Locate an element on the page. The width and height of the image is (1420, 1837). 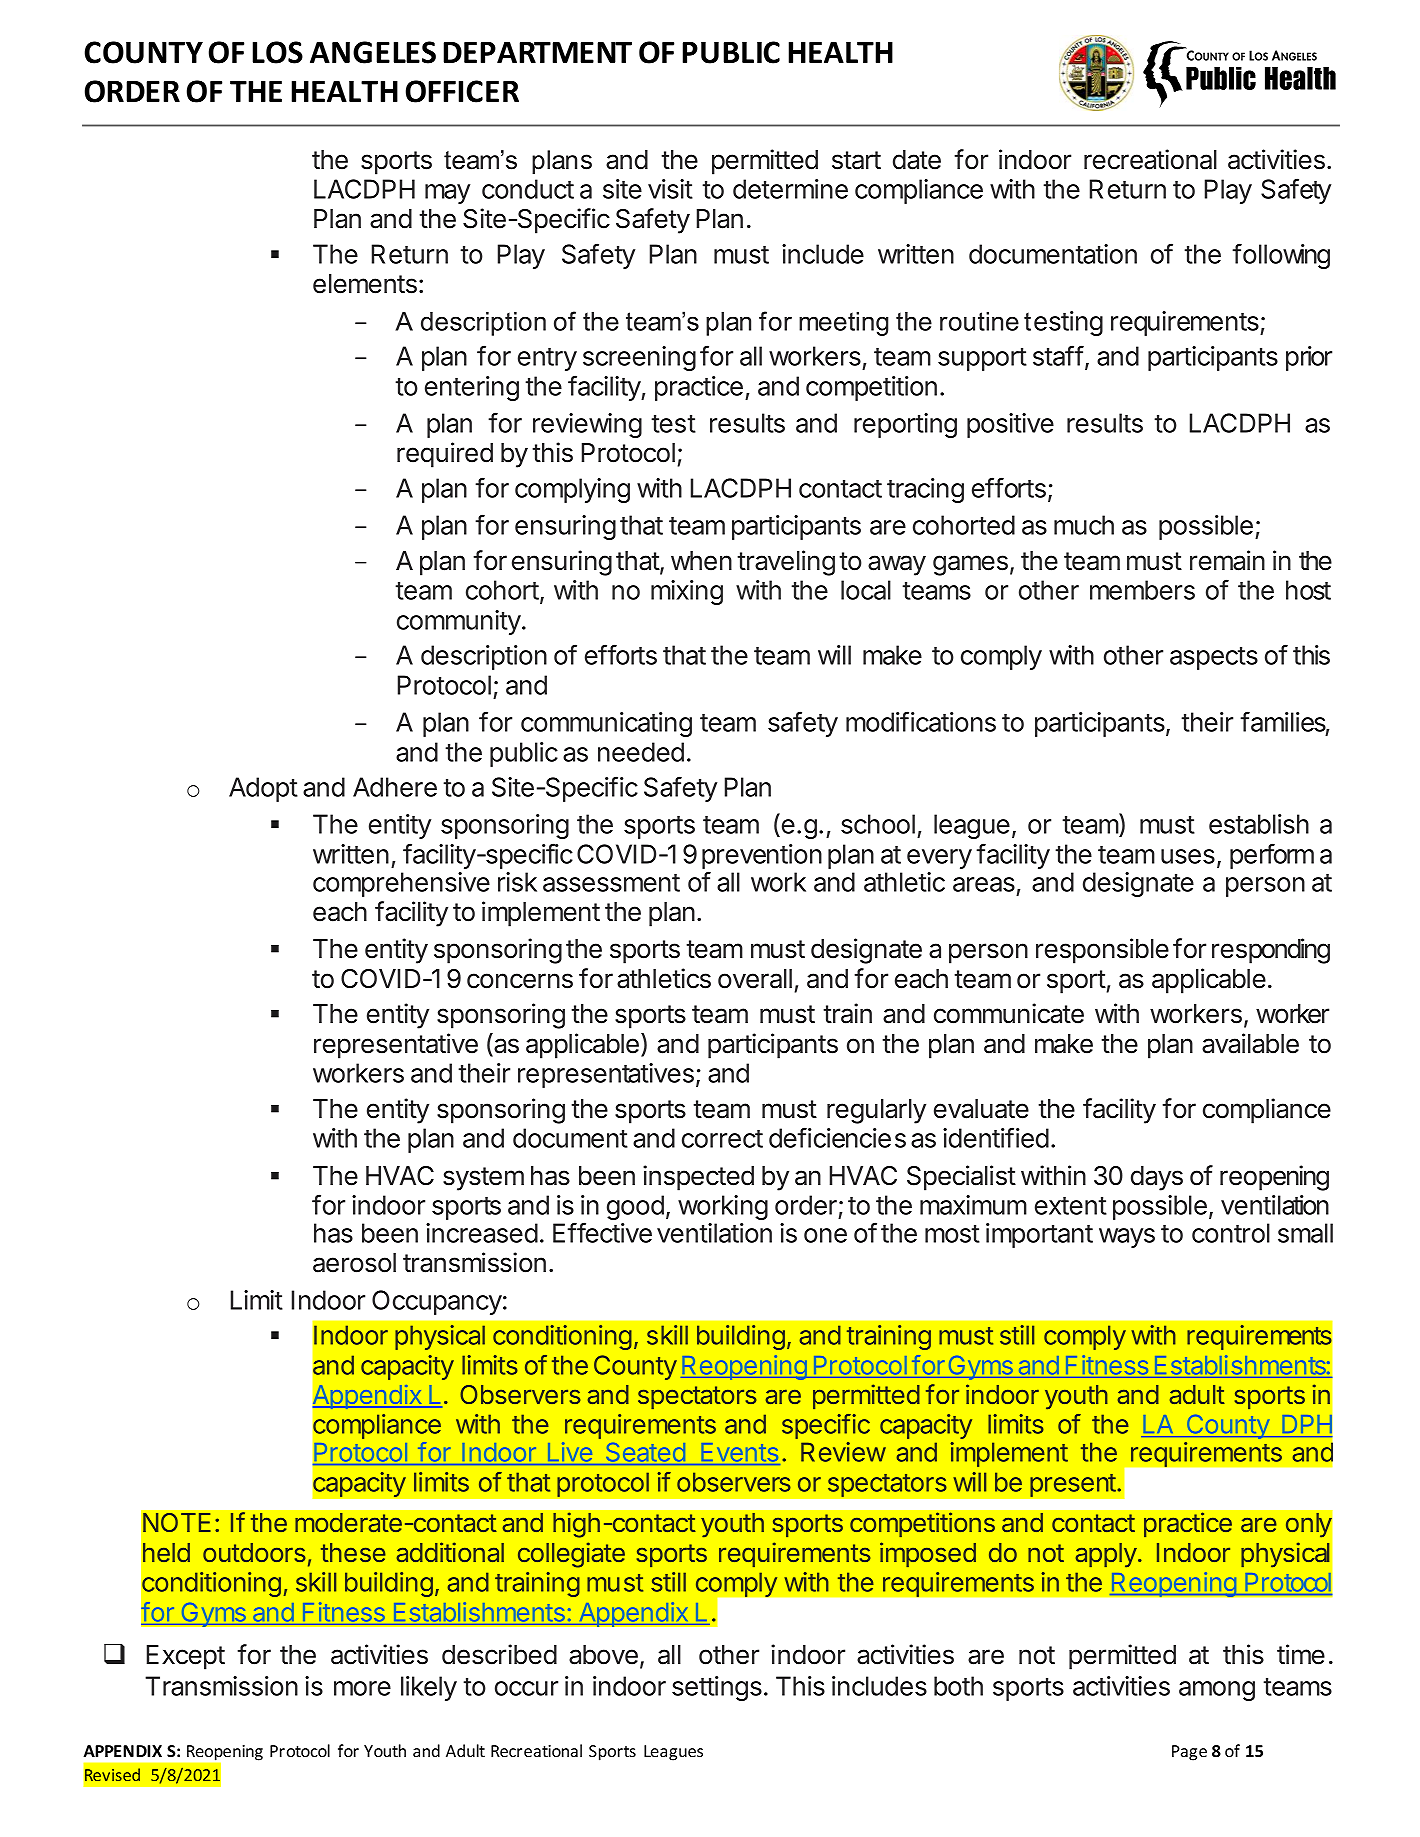
Except is located at coordinates (186, 1657).
